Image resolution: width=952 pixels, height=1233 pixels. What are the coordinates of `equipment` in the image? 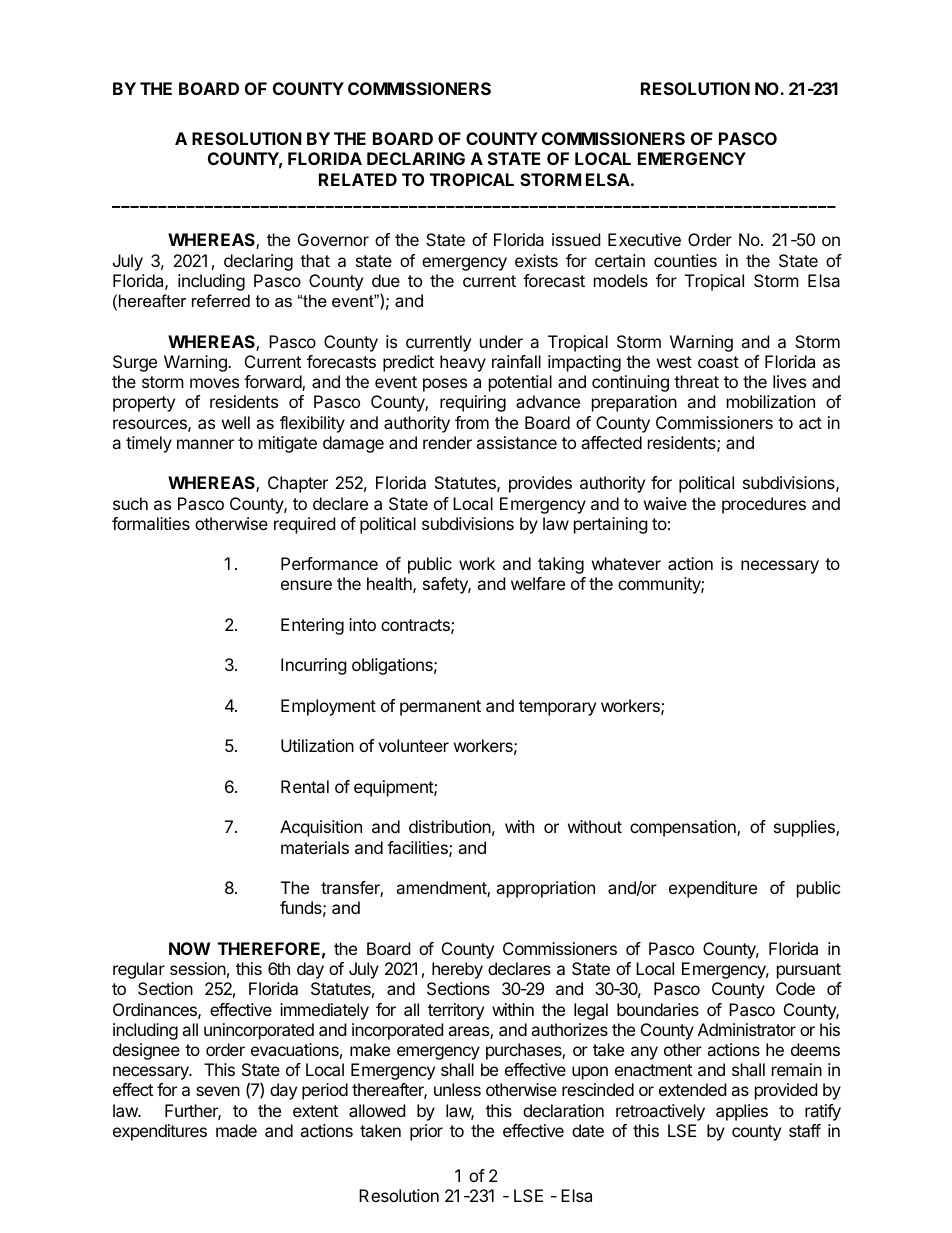 It's located at (394, 788).
